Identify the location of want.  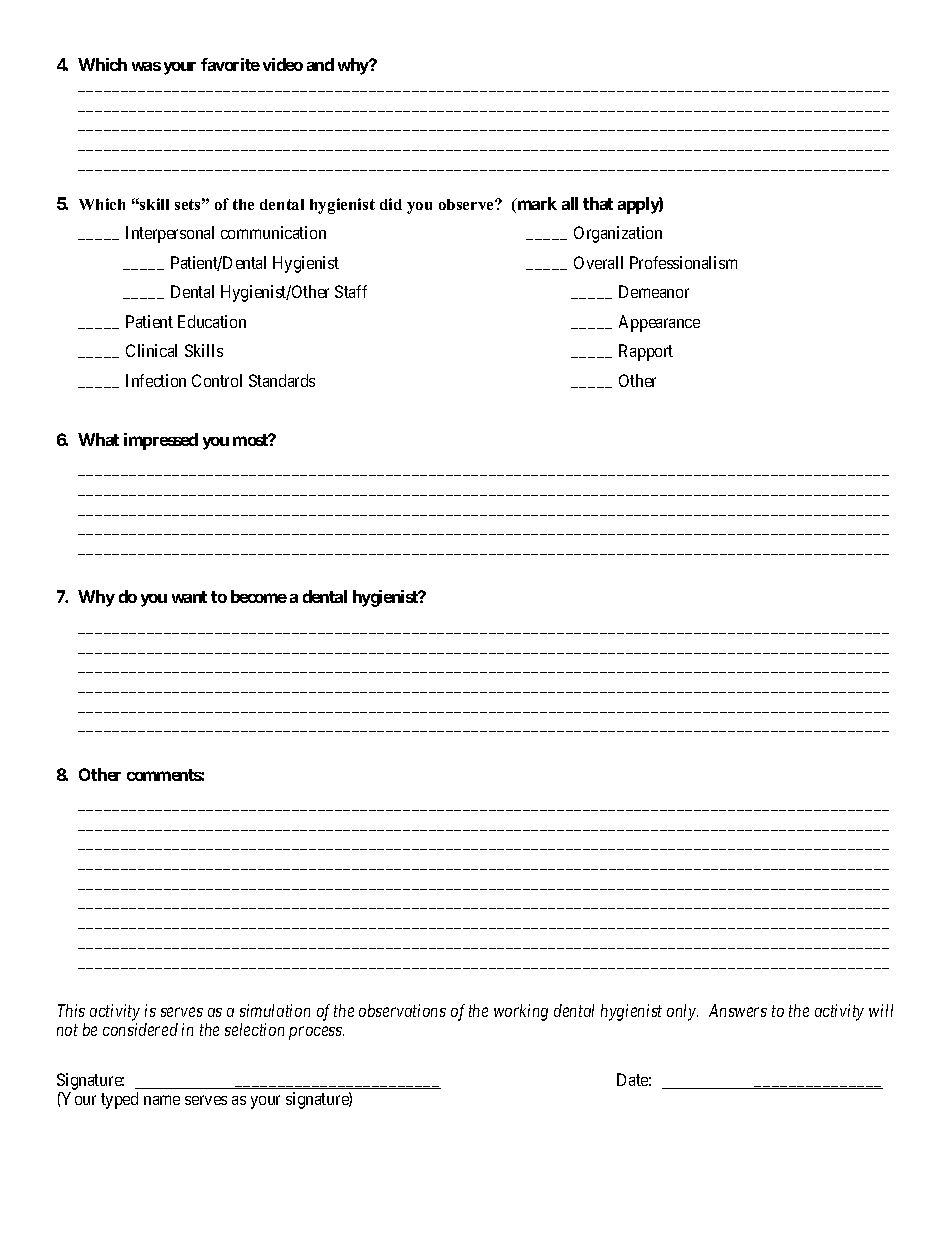
(189, 597).
